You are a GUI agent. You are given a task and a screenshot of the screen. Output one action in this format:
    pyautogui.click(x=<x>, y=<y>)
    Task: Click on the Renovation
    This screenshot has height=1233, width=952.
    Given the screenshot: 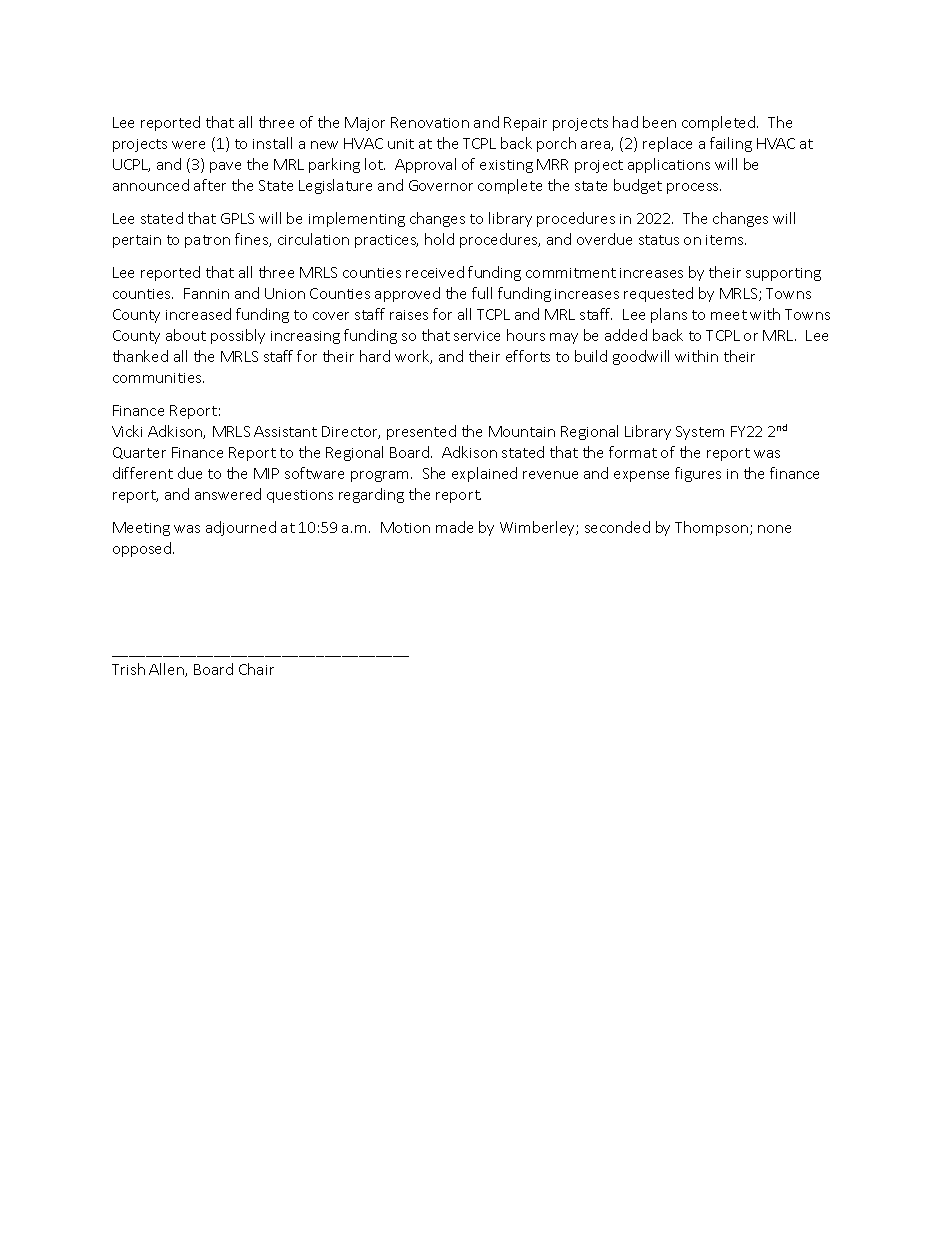 What is the action you would take?
    pyautogui.click(x=430, y=122)
